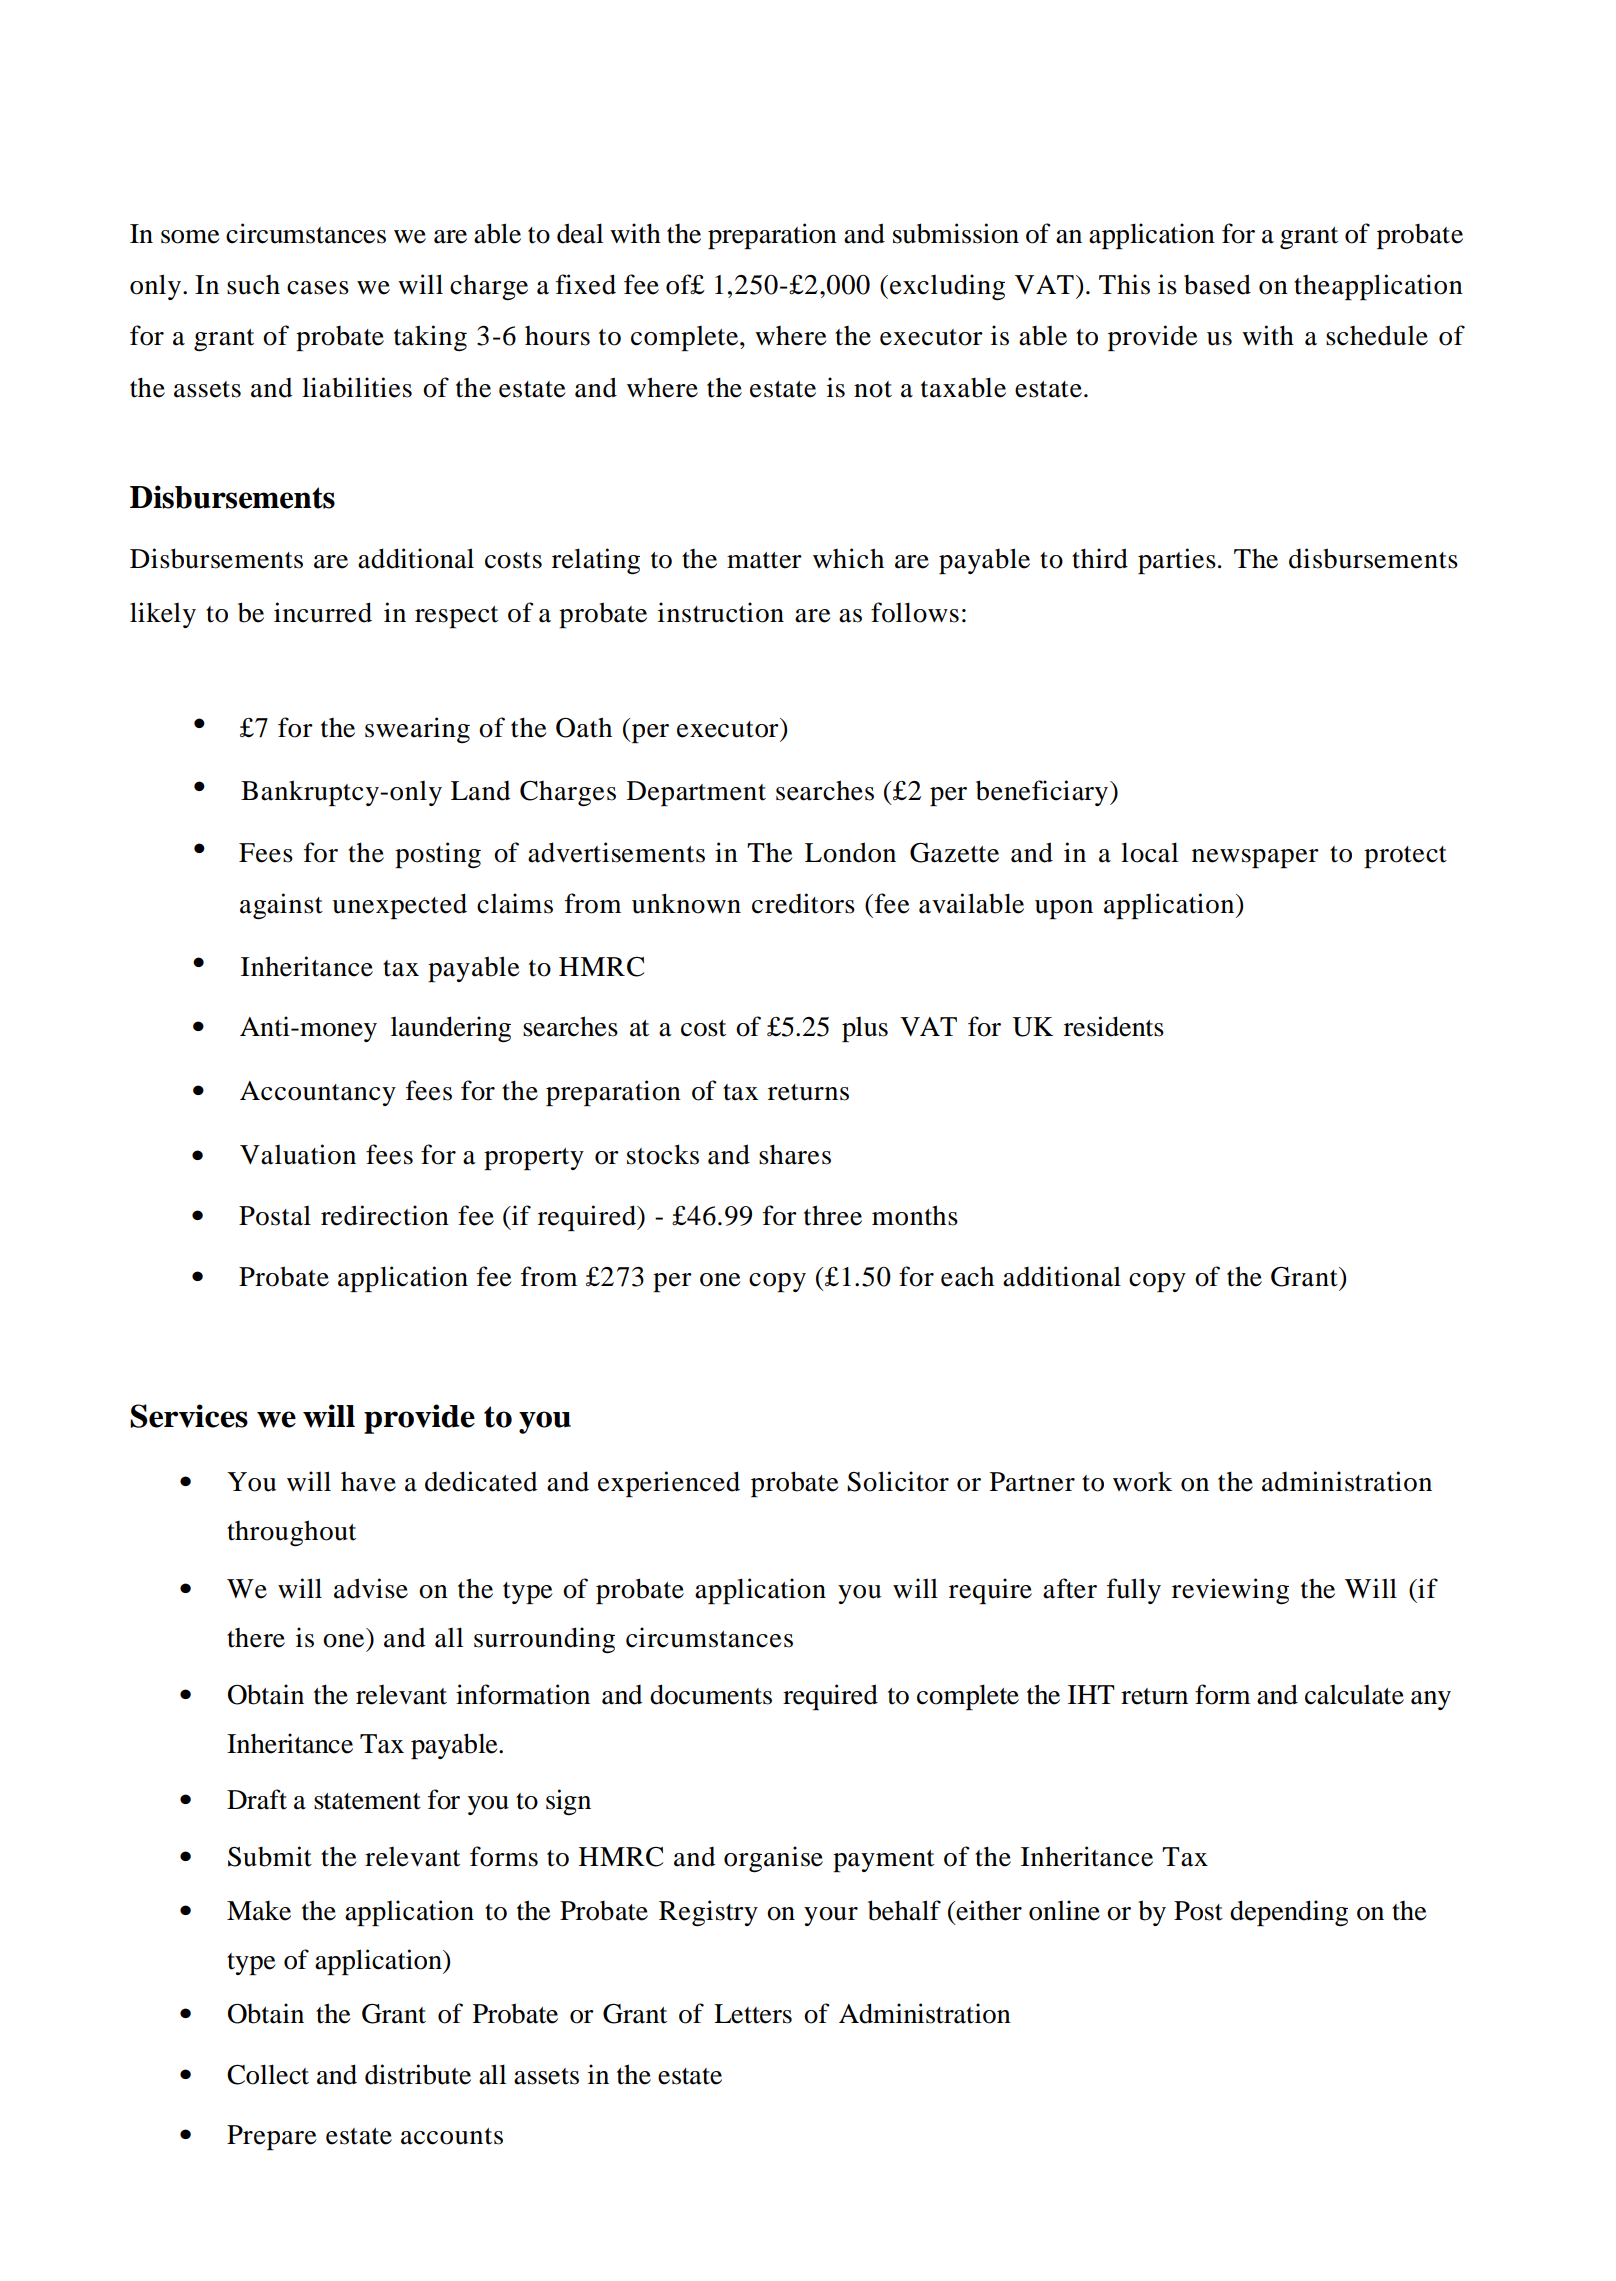  Describe the element at coordinates (753, 2014) in the image. I see `Letters` at that location.
